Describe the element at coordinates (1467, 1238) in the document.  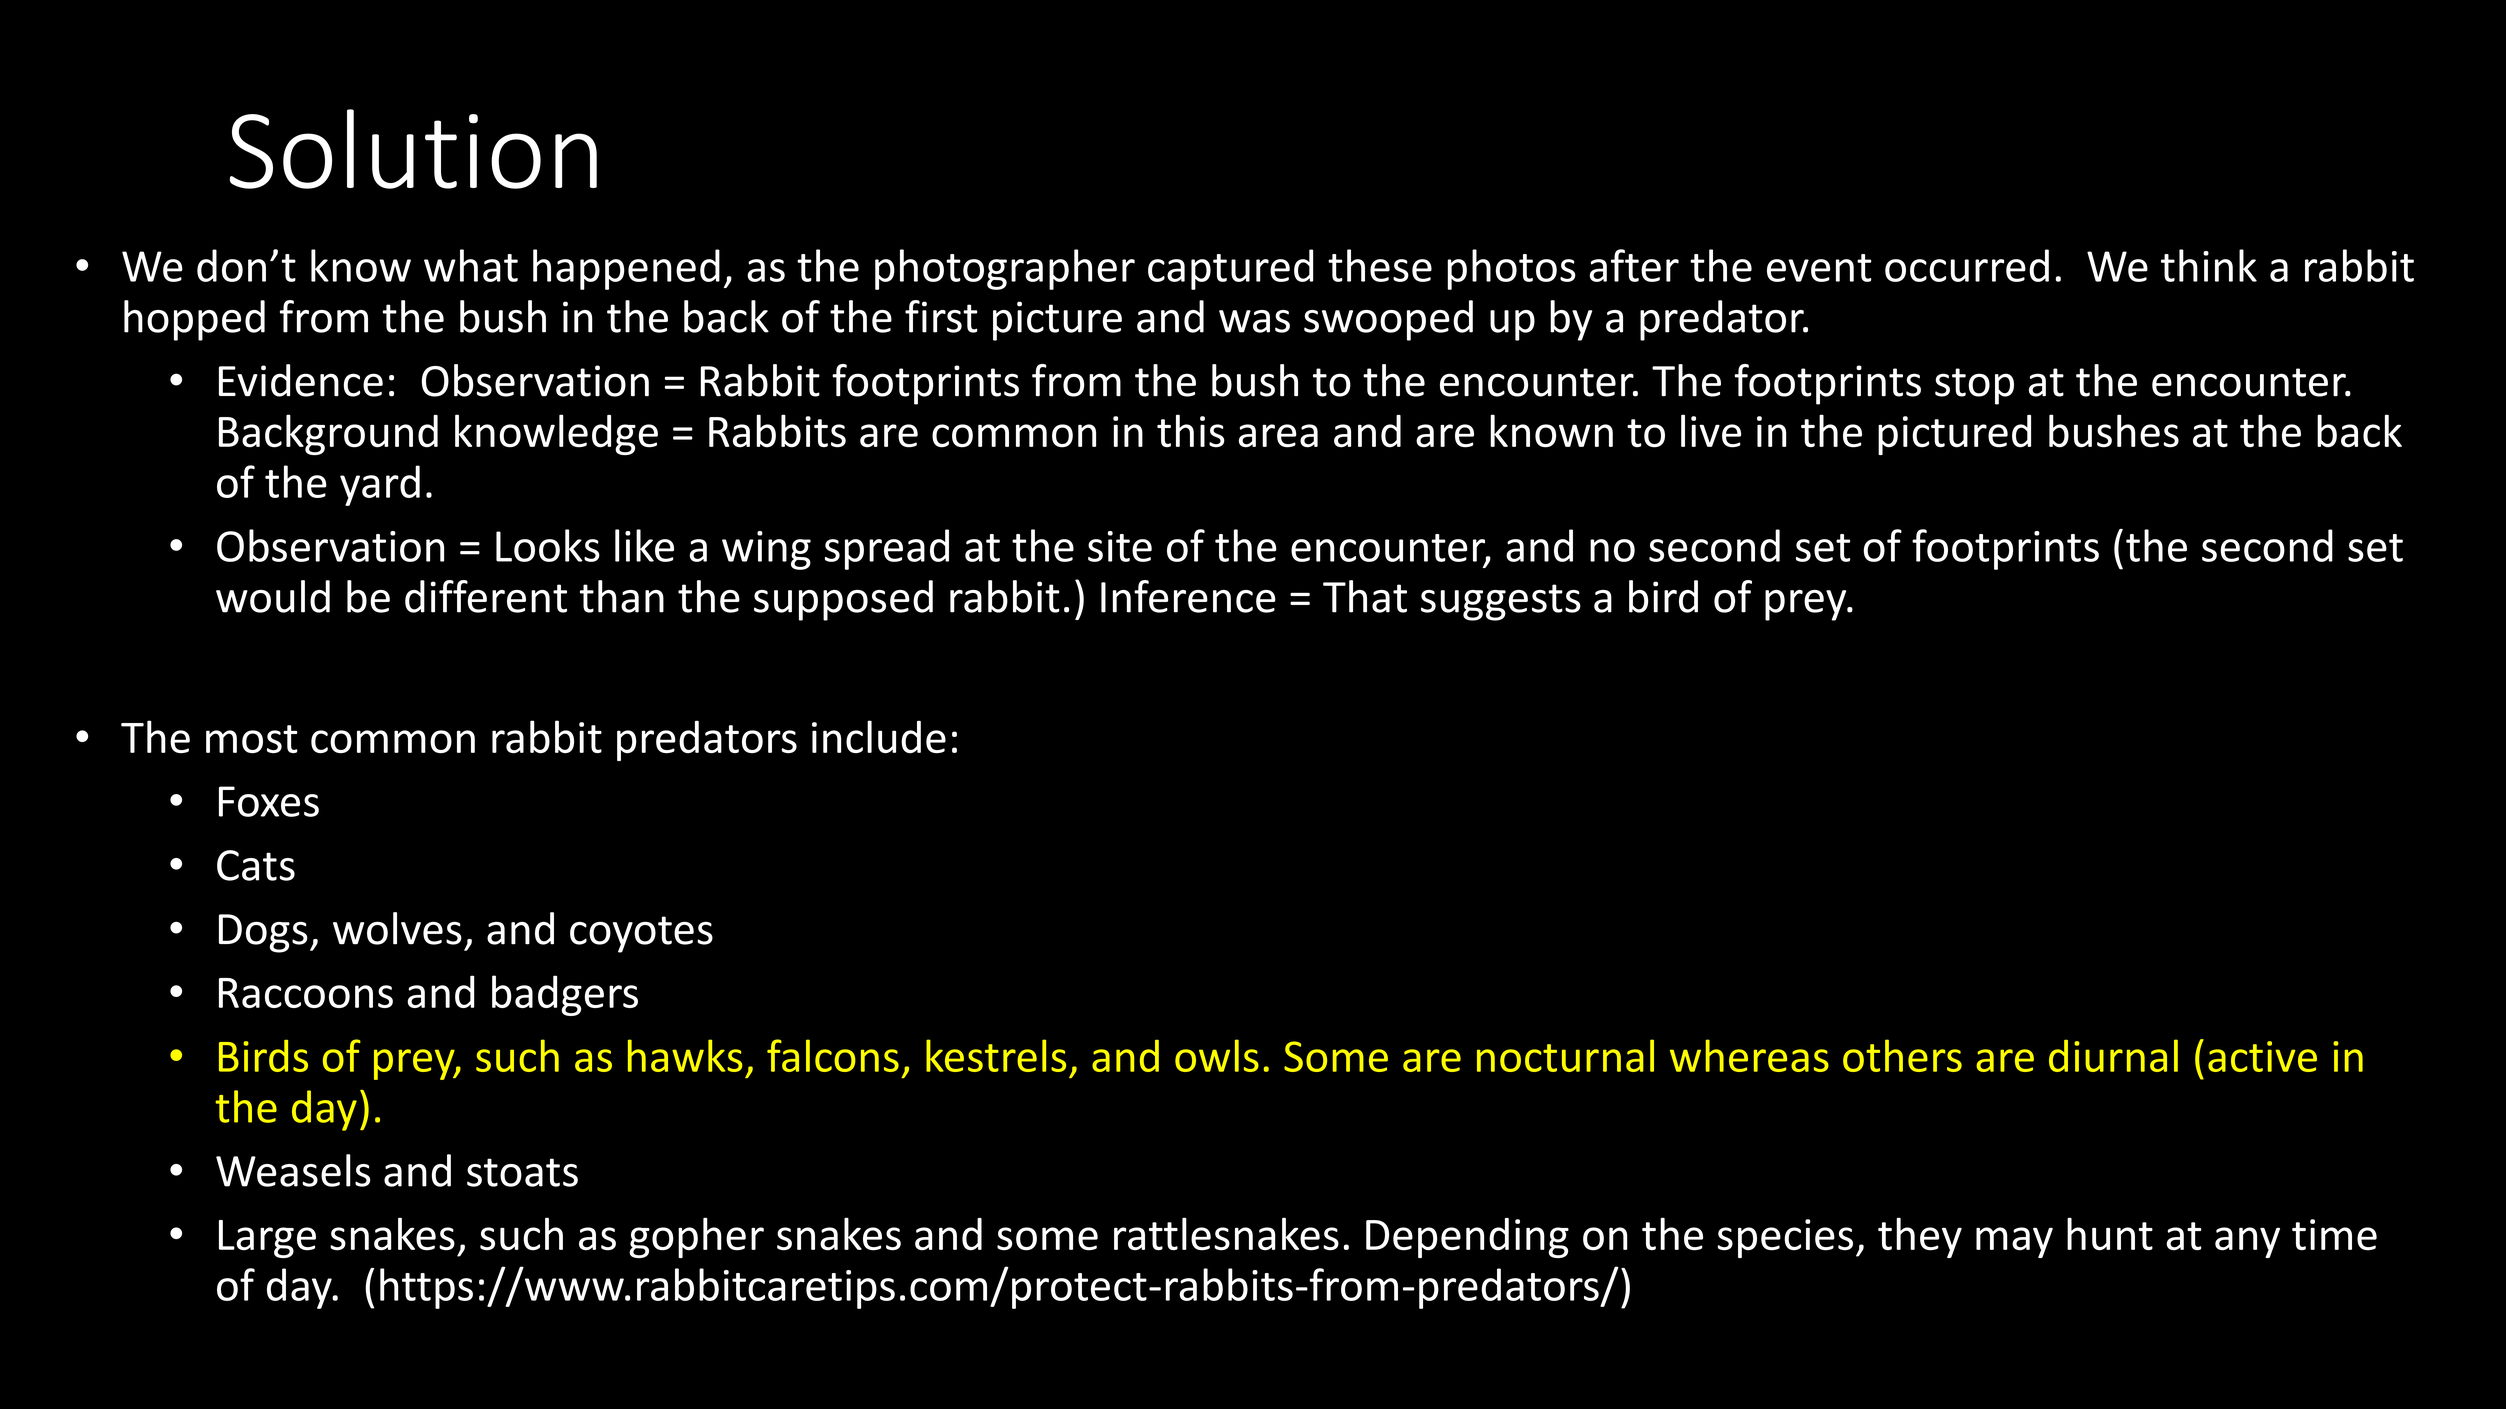
I see `Depending` at that location.
